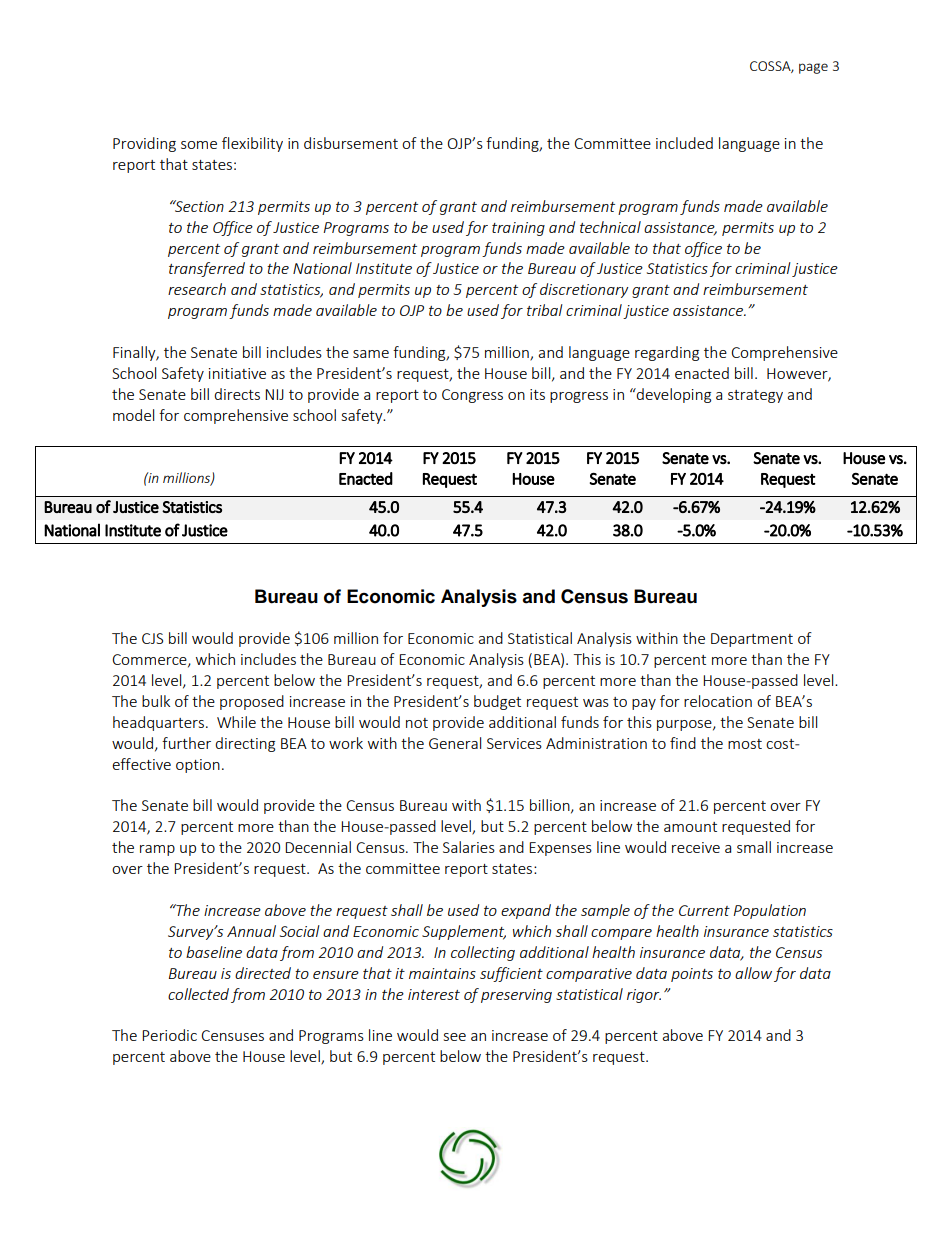 The width and height of the document is (952, 1233). Describe the element at coordinates (745, 744) in the document. I see `most` at that location.
